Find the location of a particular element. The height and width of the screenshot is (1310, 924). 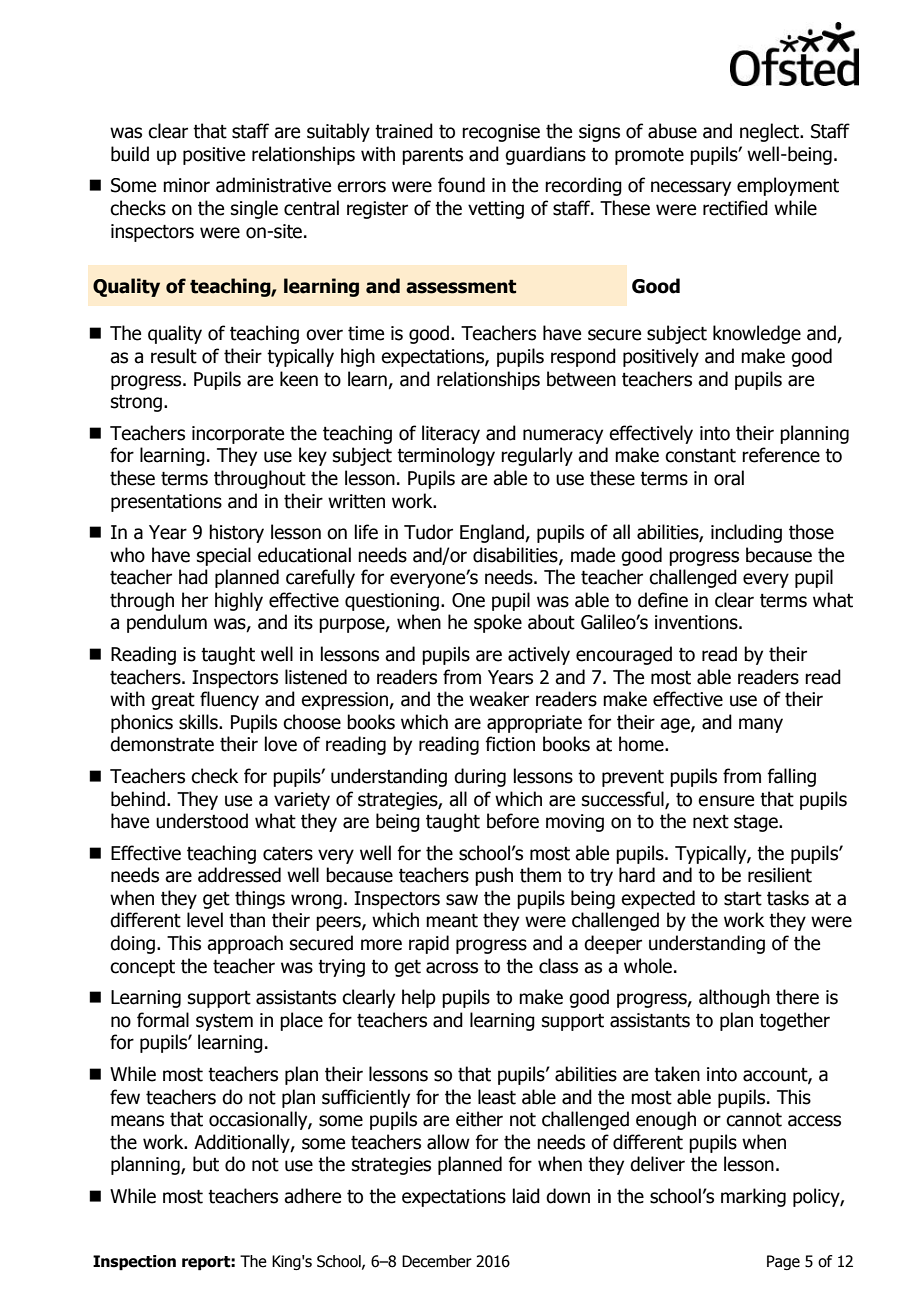

weaker is located at coordinates (499, 699).
